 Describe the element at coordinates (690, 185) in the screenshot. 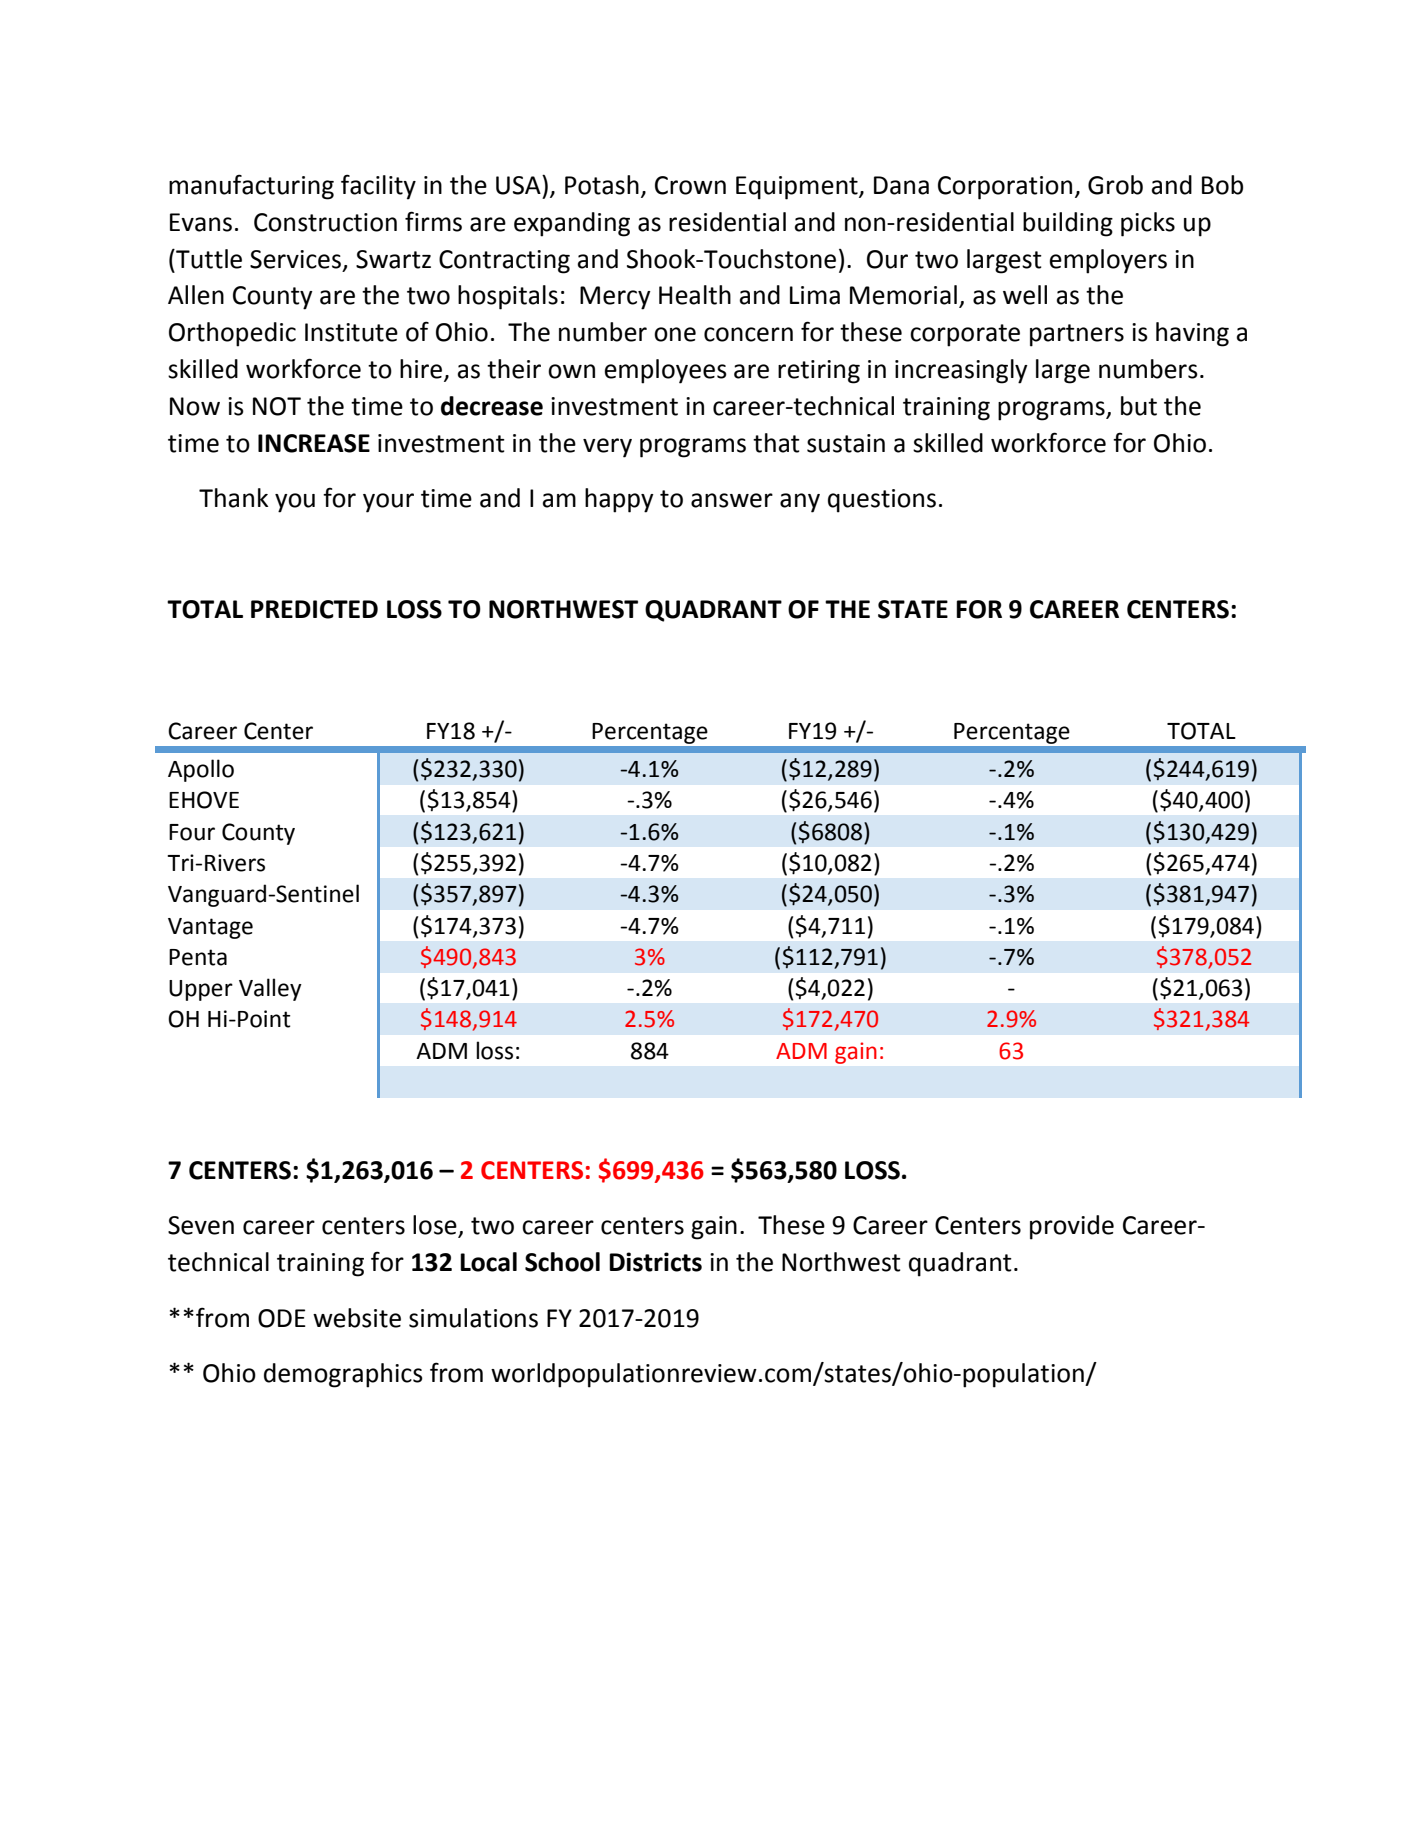

I see `Crown` at that location.
